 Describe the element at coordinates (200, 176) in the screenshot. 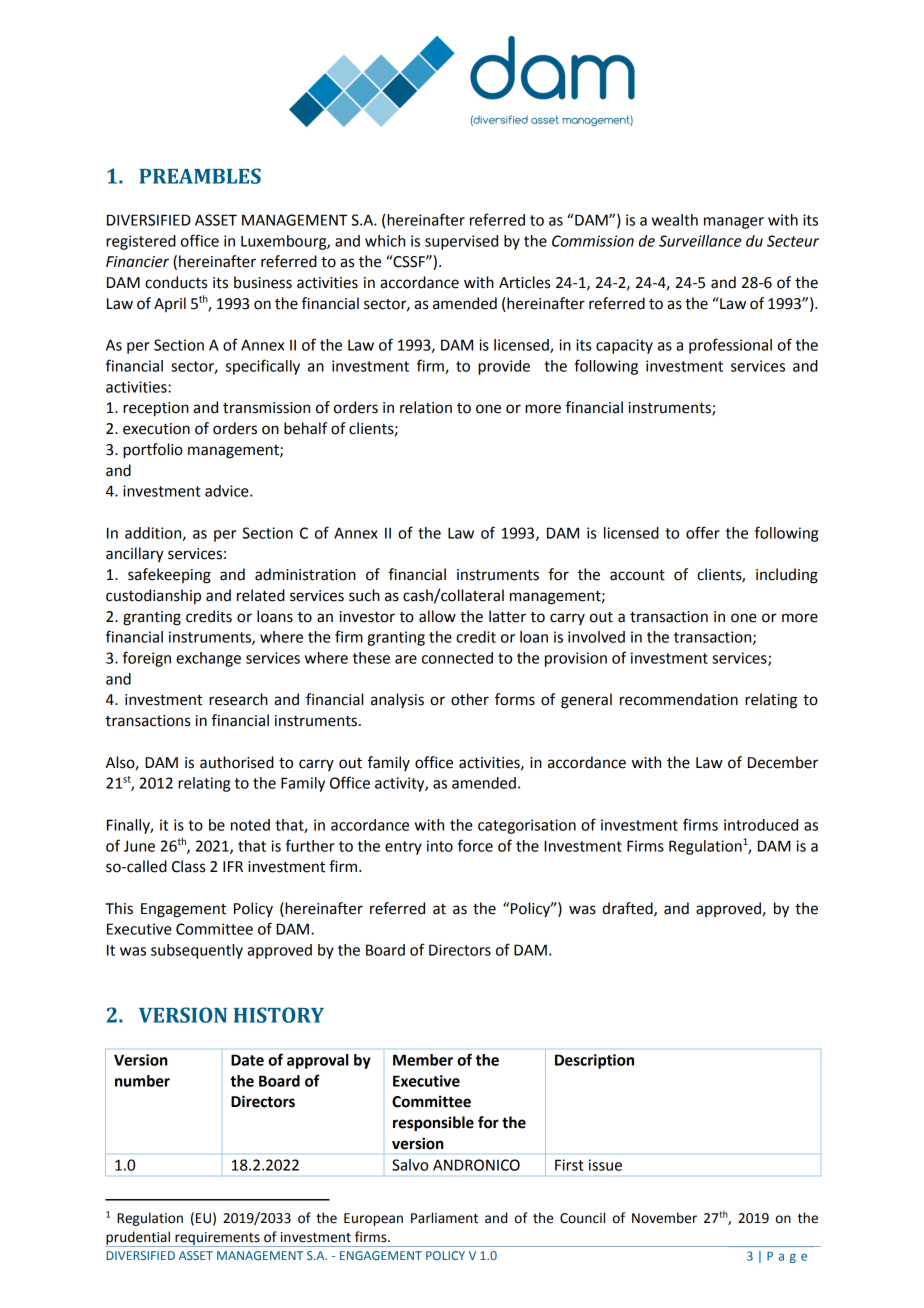

I see `PREAMBLES` at that location.
